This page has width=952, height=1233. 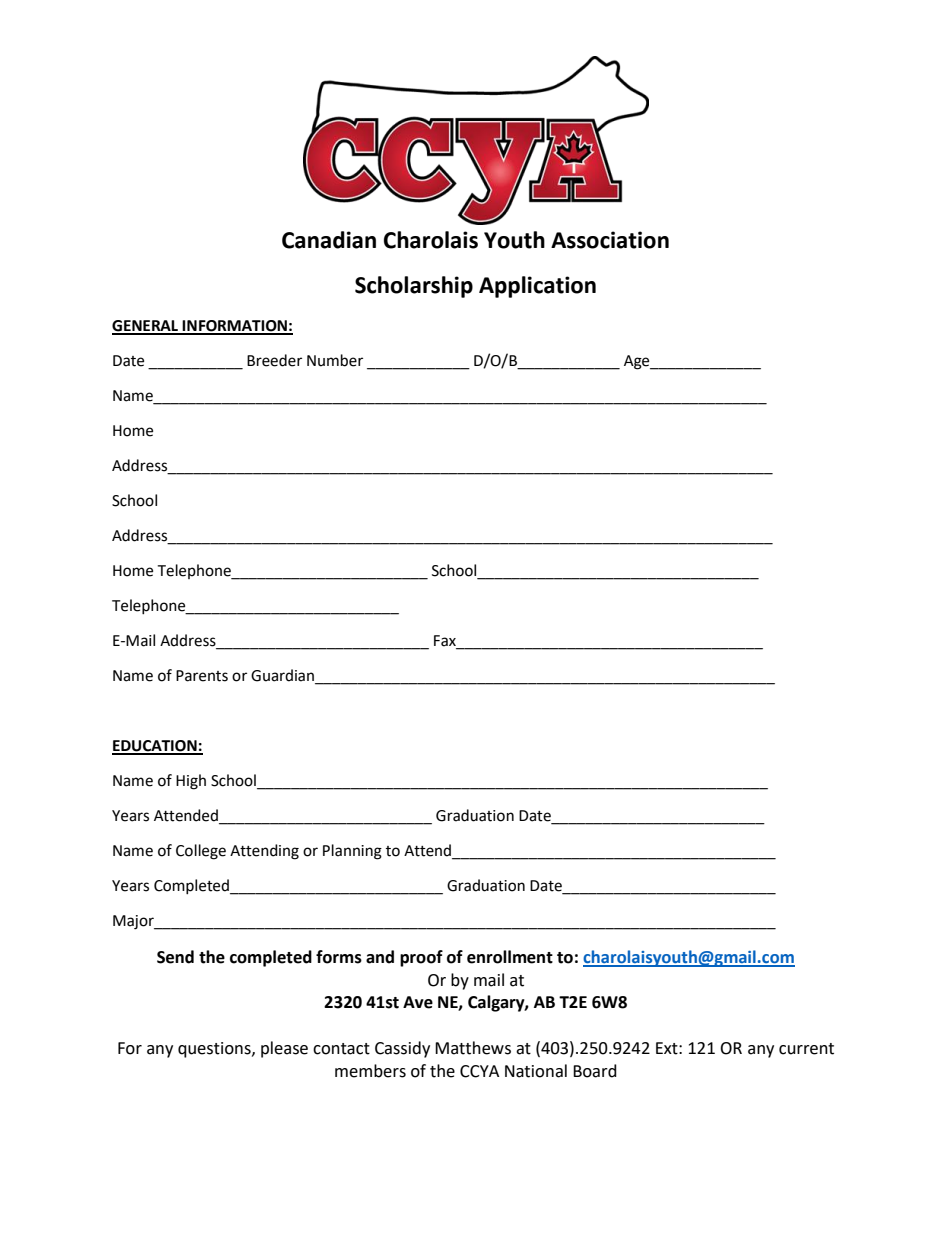 What do you see at coordinates (352, 852) in the page?
I see `Planning` at bounding box center [352, 852].
